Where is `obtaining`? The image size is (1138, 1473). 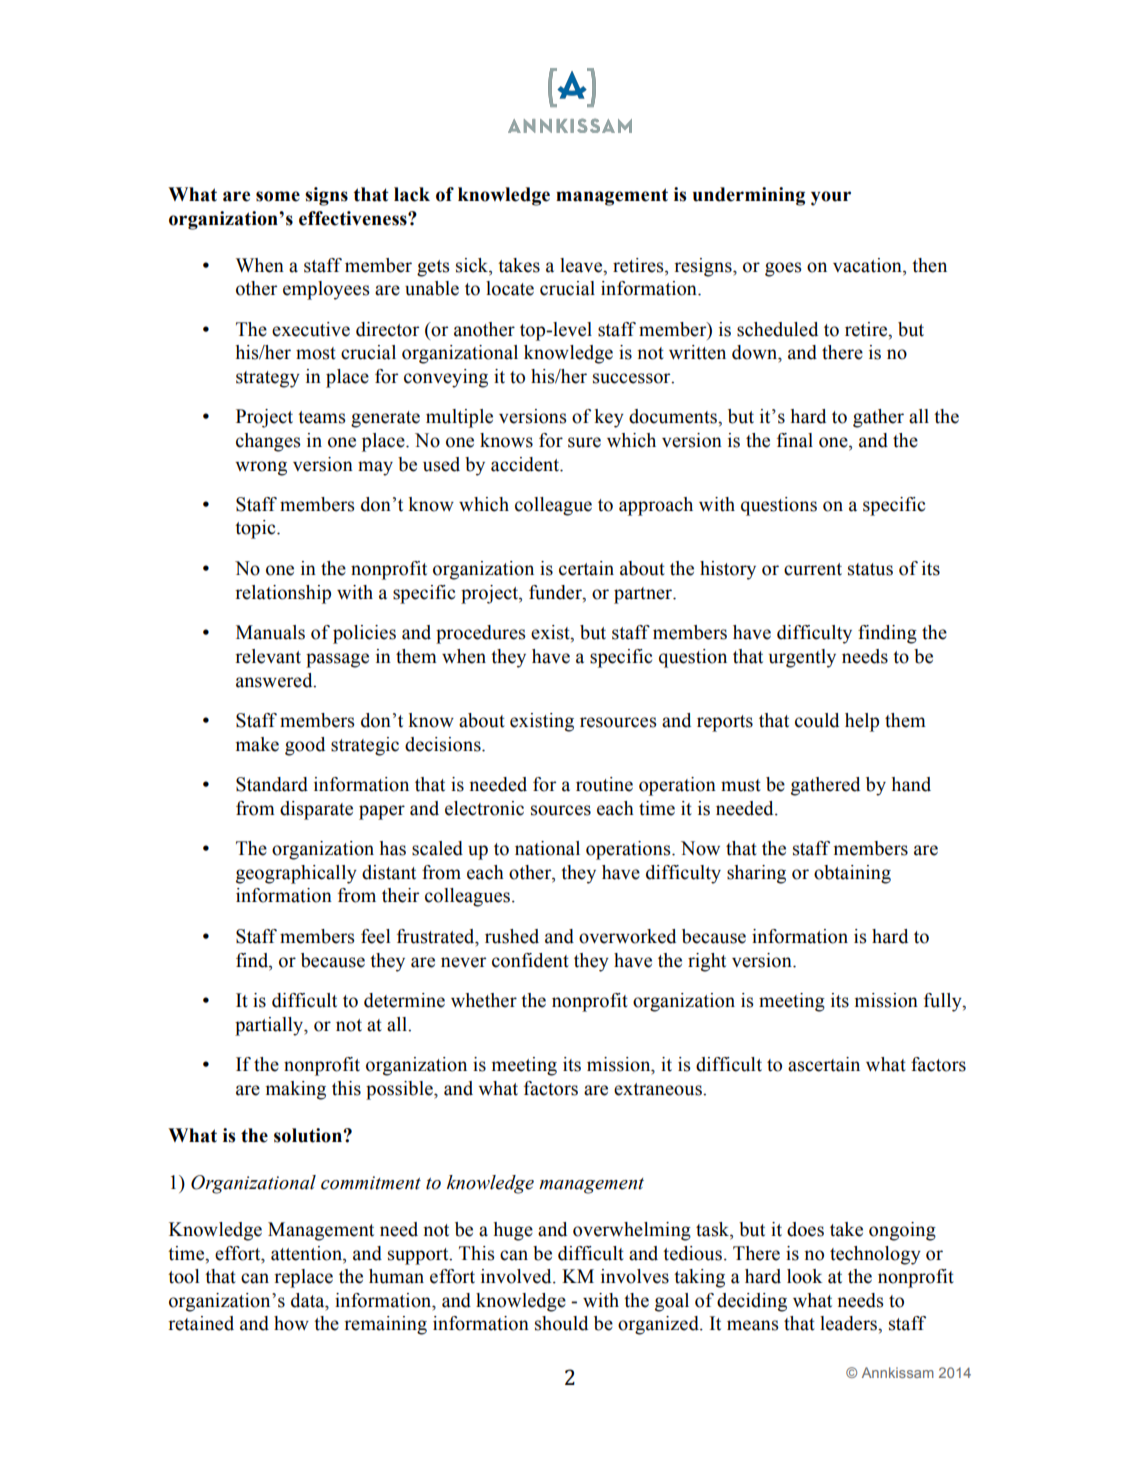
obtaining is located at coordinates (852, 874).
